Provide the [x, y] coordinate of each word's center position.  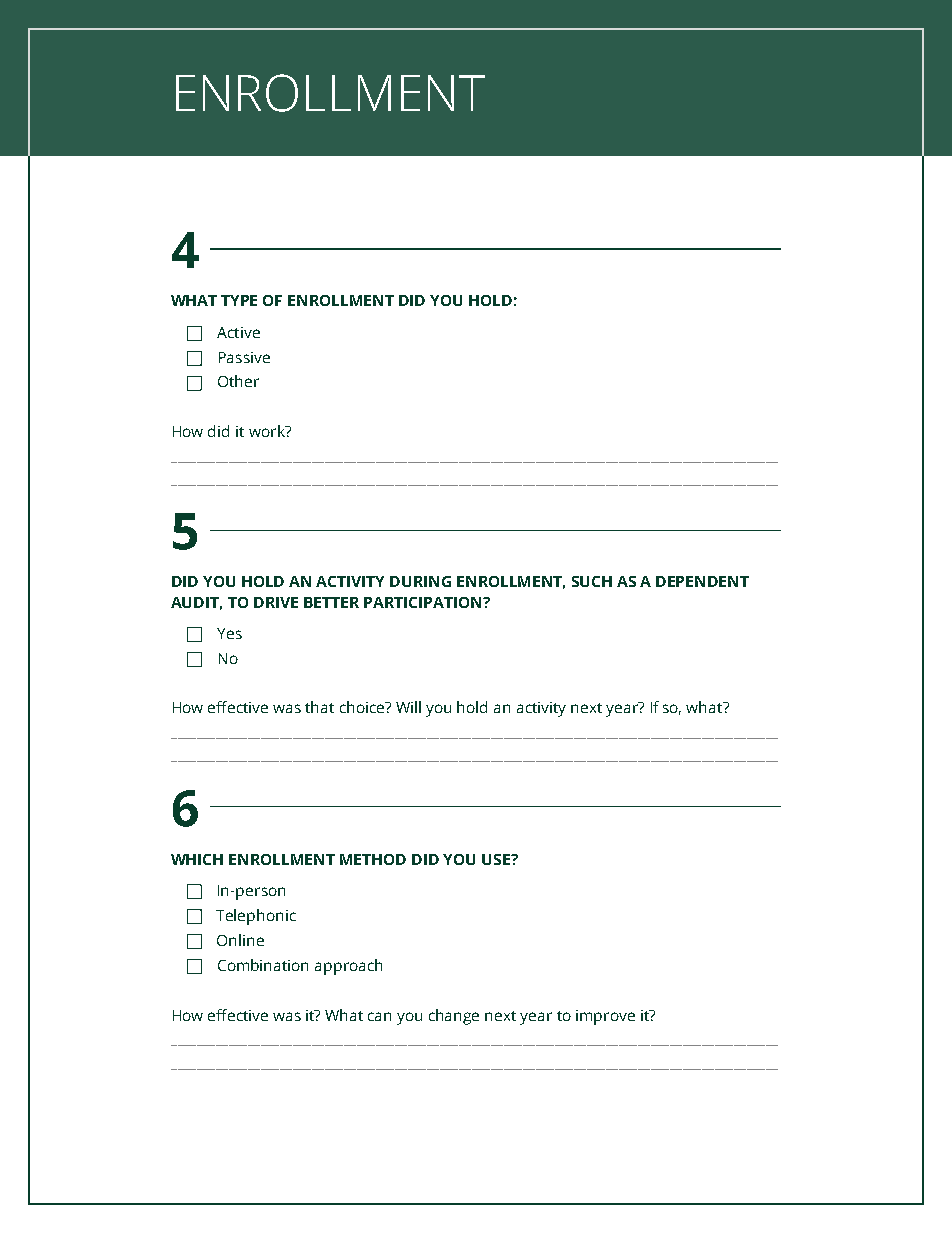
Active [238, 332]
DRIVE [276, 602]
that [319, 707]
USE [497, 859]
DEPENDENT [702, 581]
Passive [244, 357]
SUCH [592, 581]
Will [408, 707]
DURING [420, 581]
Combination [263, 965]
